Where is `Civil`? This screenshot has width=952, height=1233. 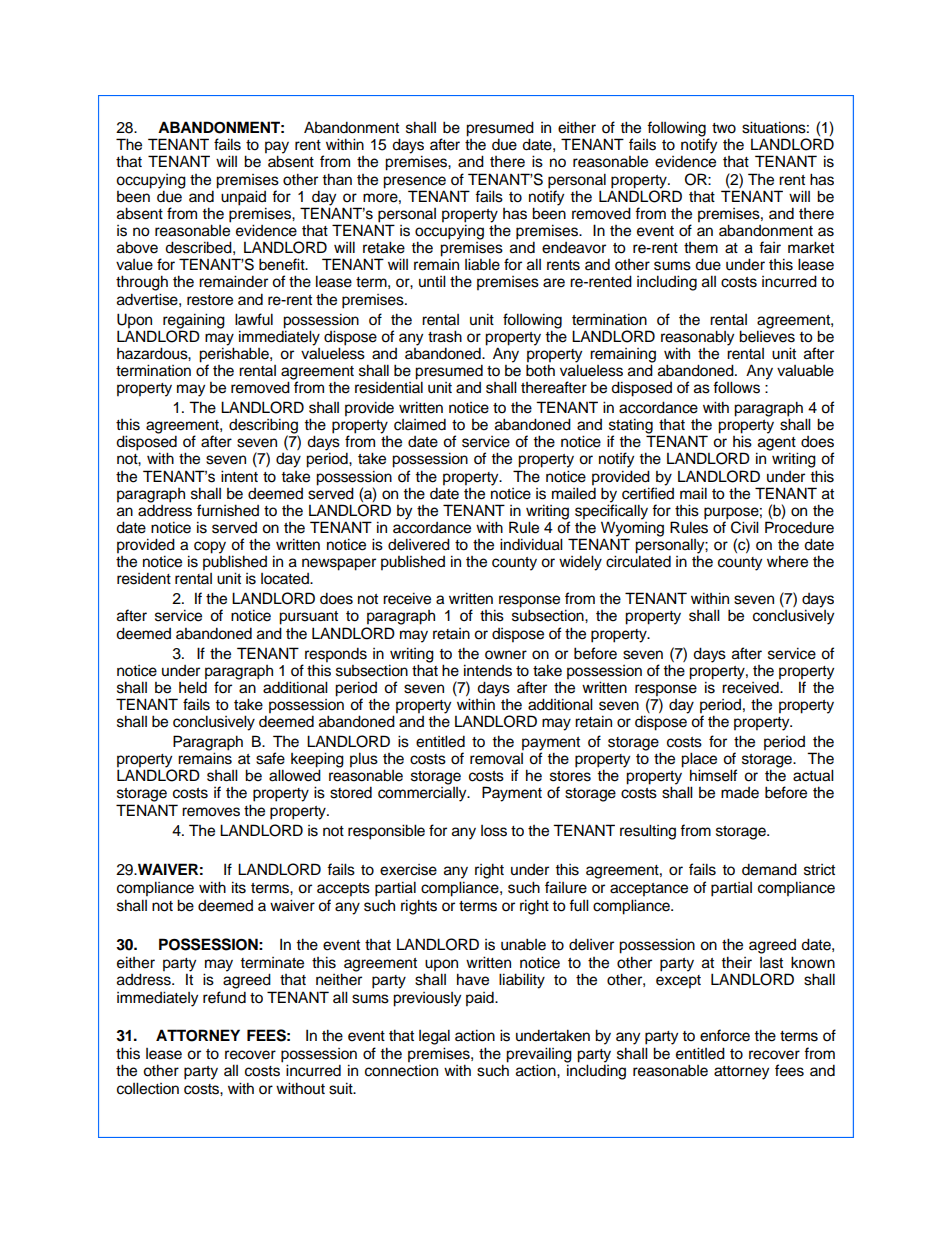 Civil is located at coordinates (745, 527).
